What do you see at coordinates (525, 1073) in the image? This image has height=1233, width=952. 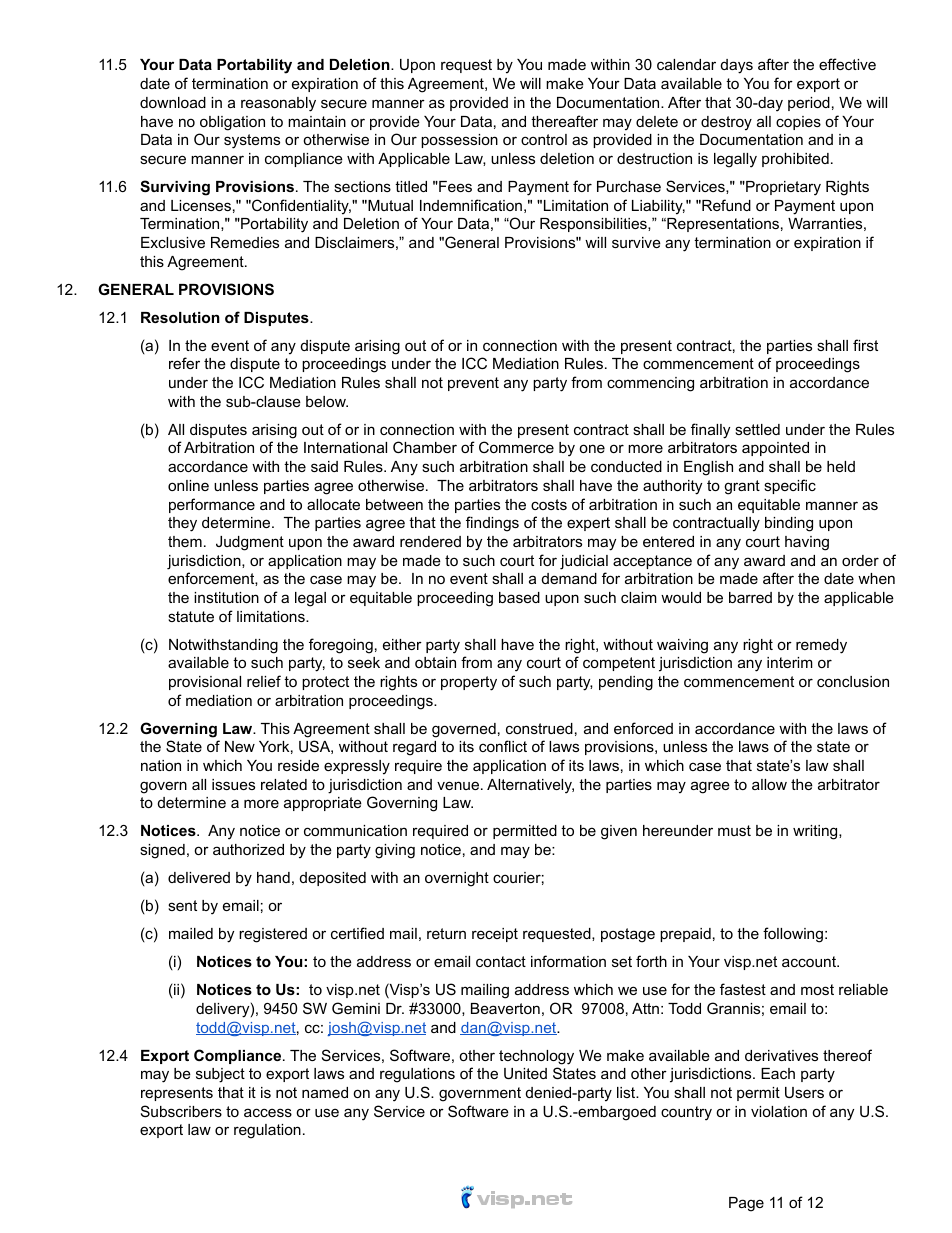 I see `United` at bounding box center [525, 1073].
